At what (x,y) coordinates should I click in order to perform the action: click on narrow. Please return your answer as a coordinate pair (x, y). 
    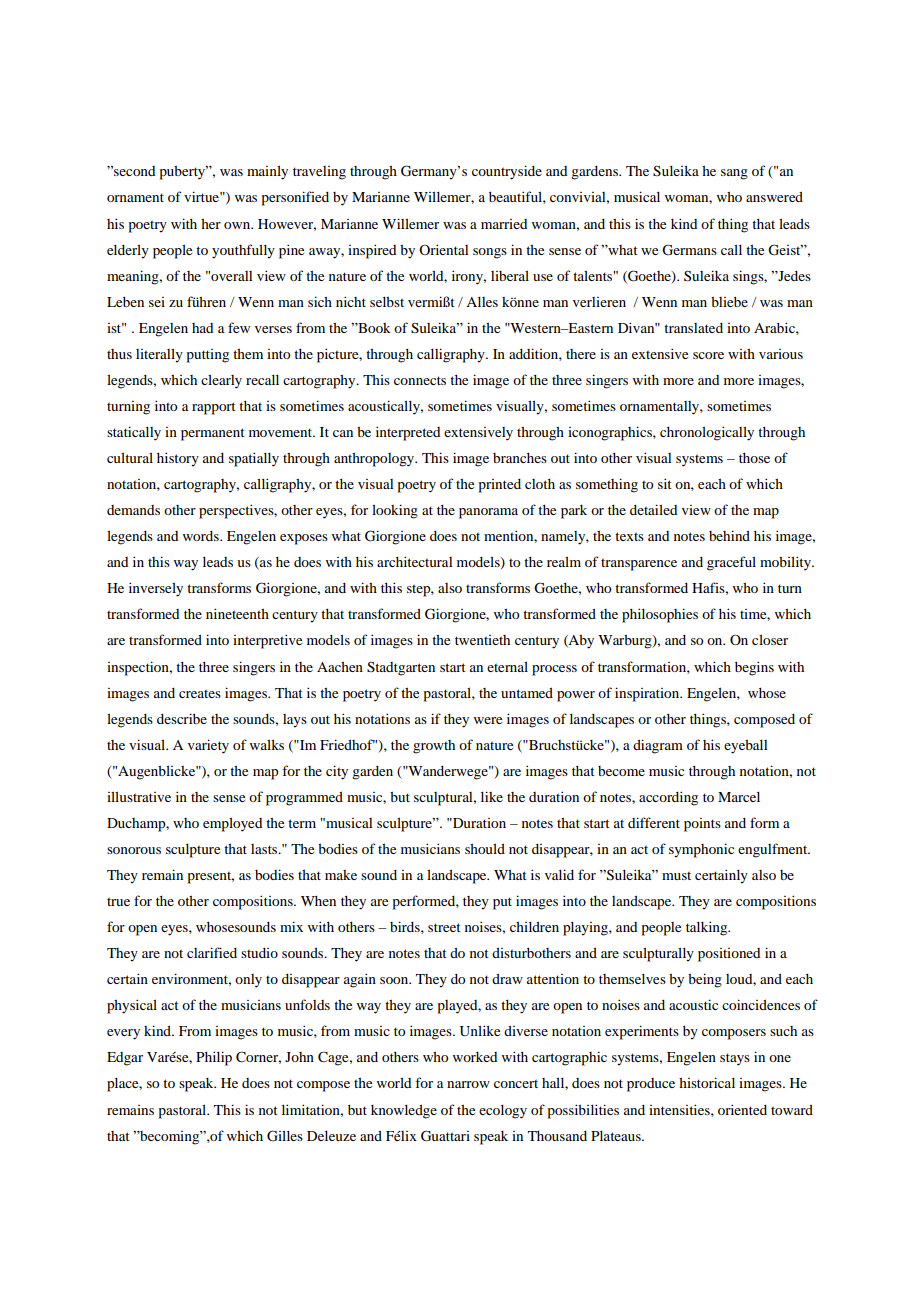
    Looking at the image, I should click on (468, 1084).
